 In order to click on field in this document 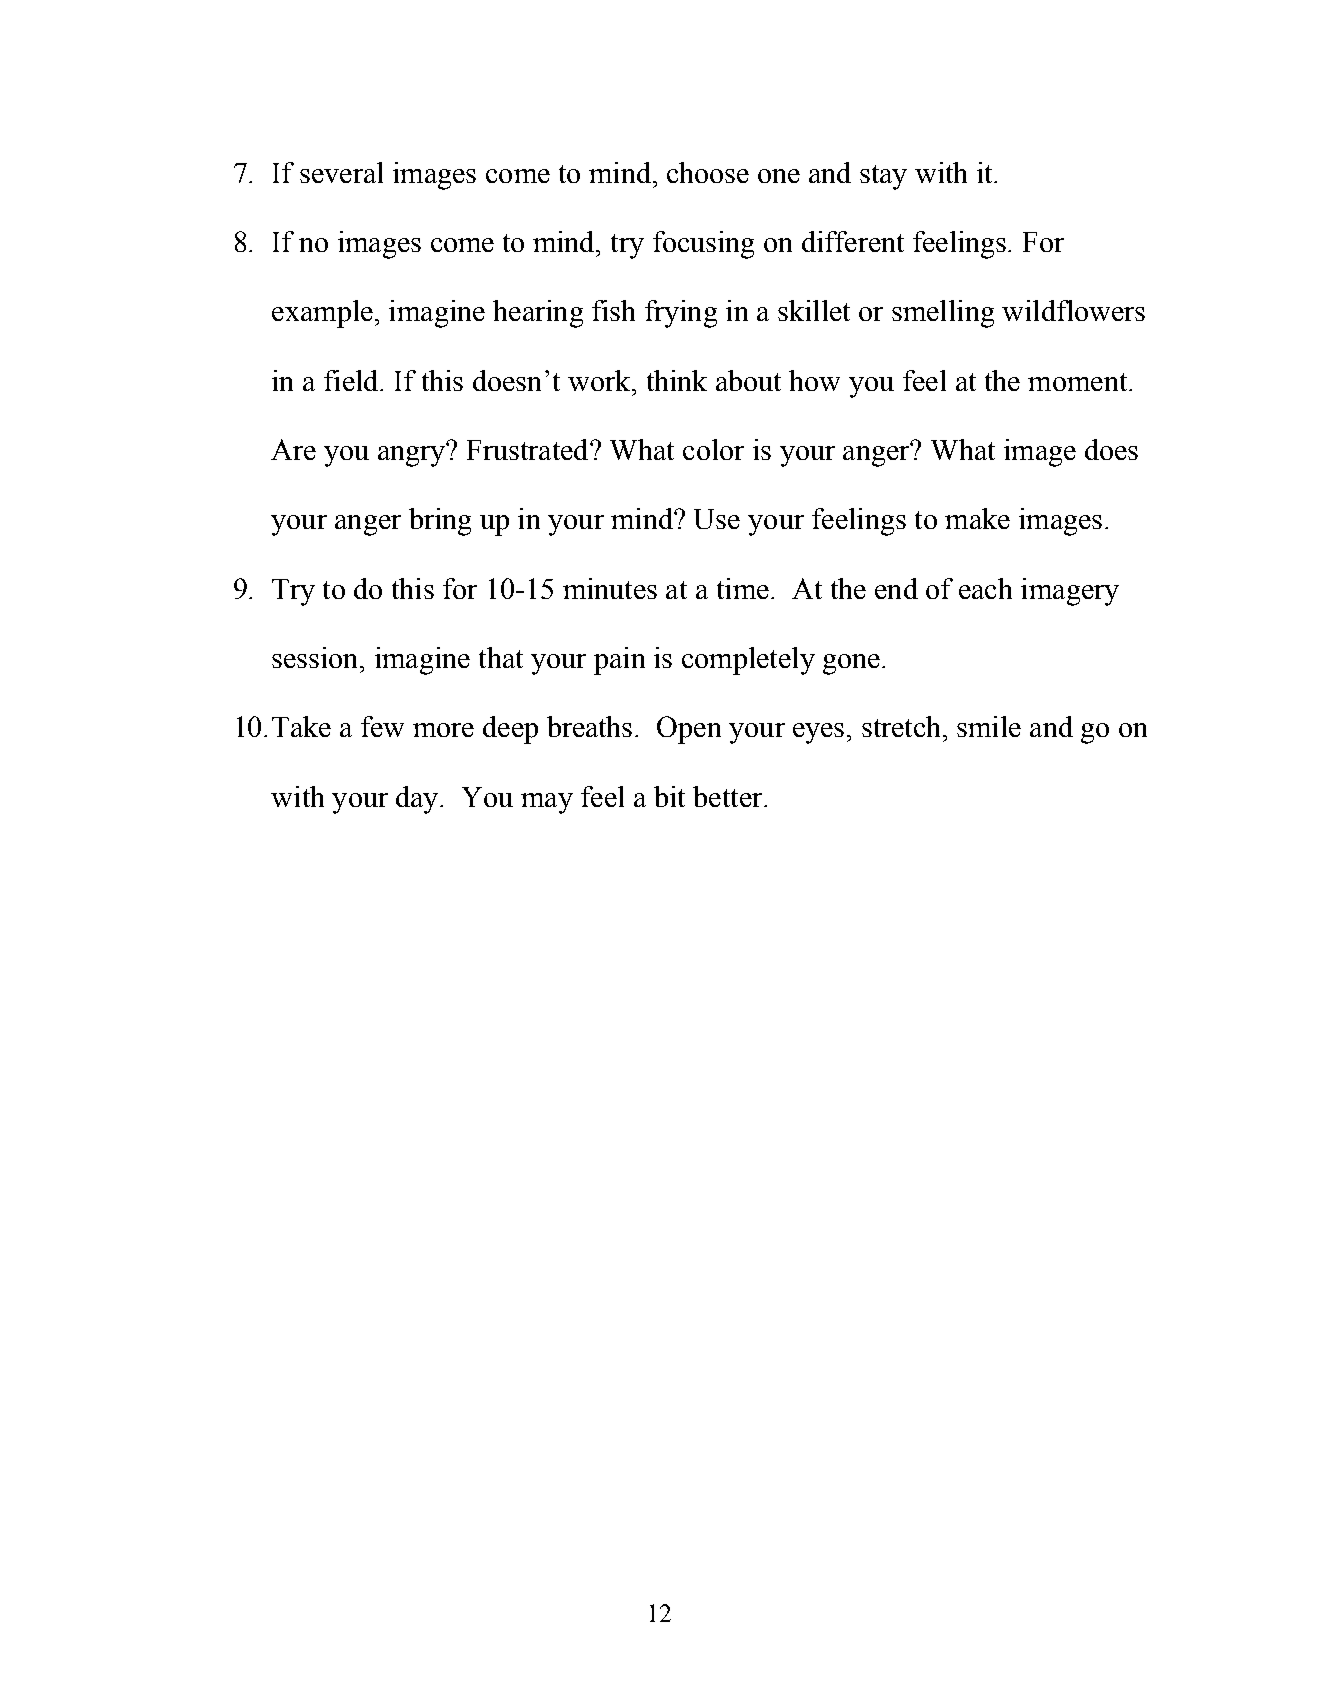, I will do `click(352, 380)`.
